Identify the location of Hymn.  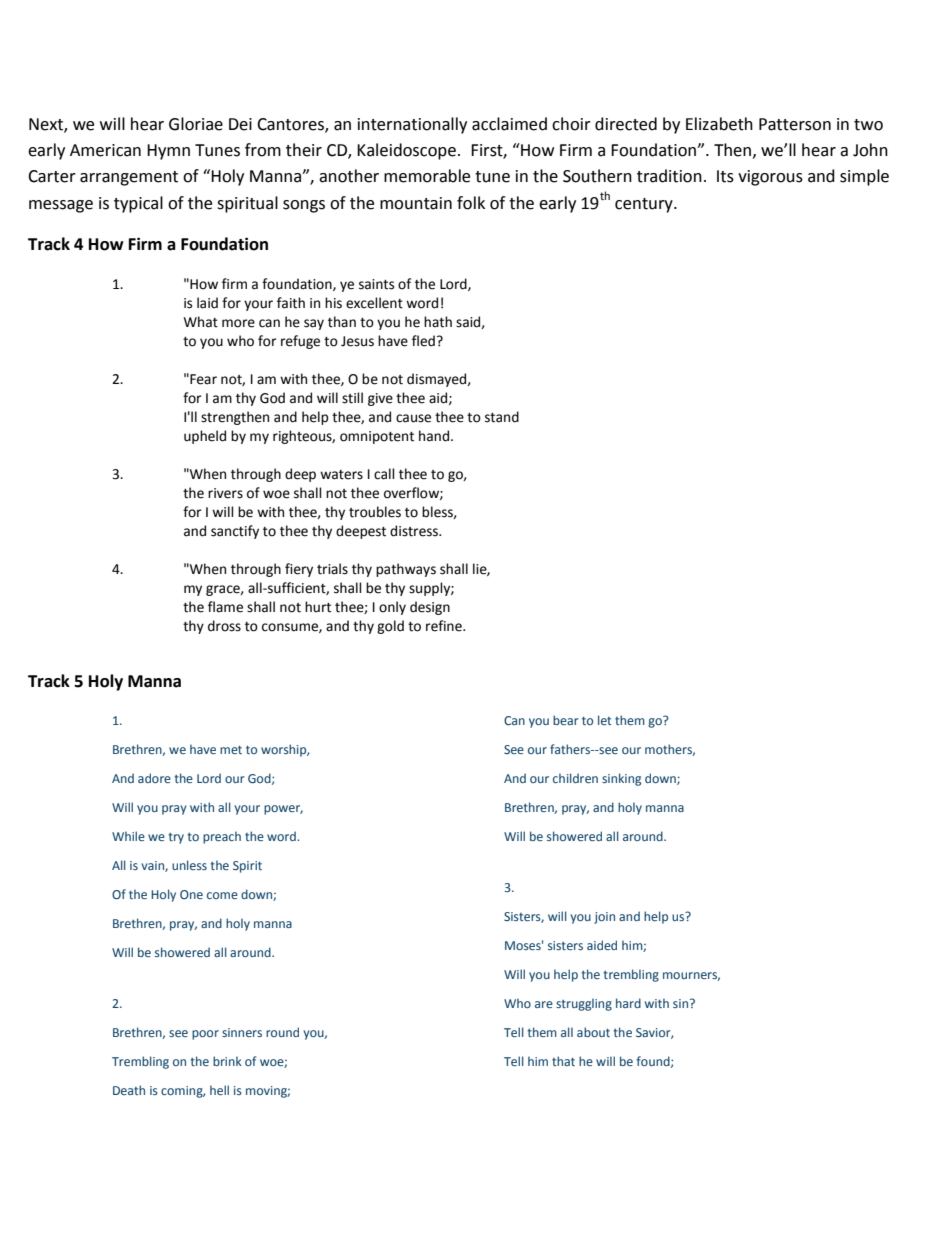
(168, 152).
